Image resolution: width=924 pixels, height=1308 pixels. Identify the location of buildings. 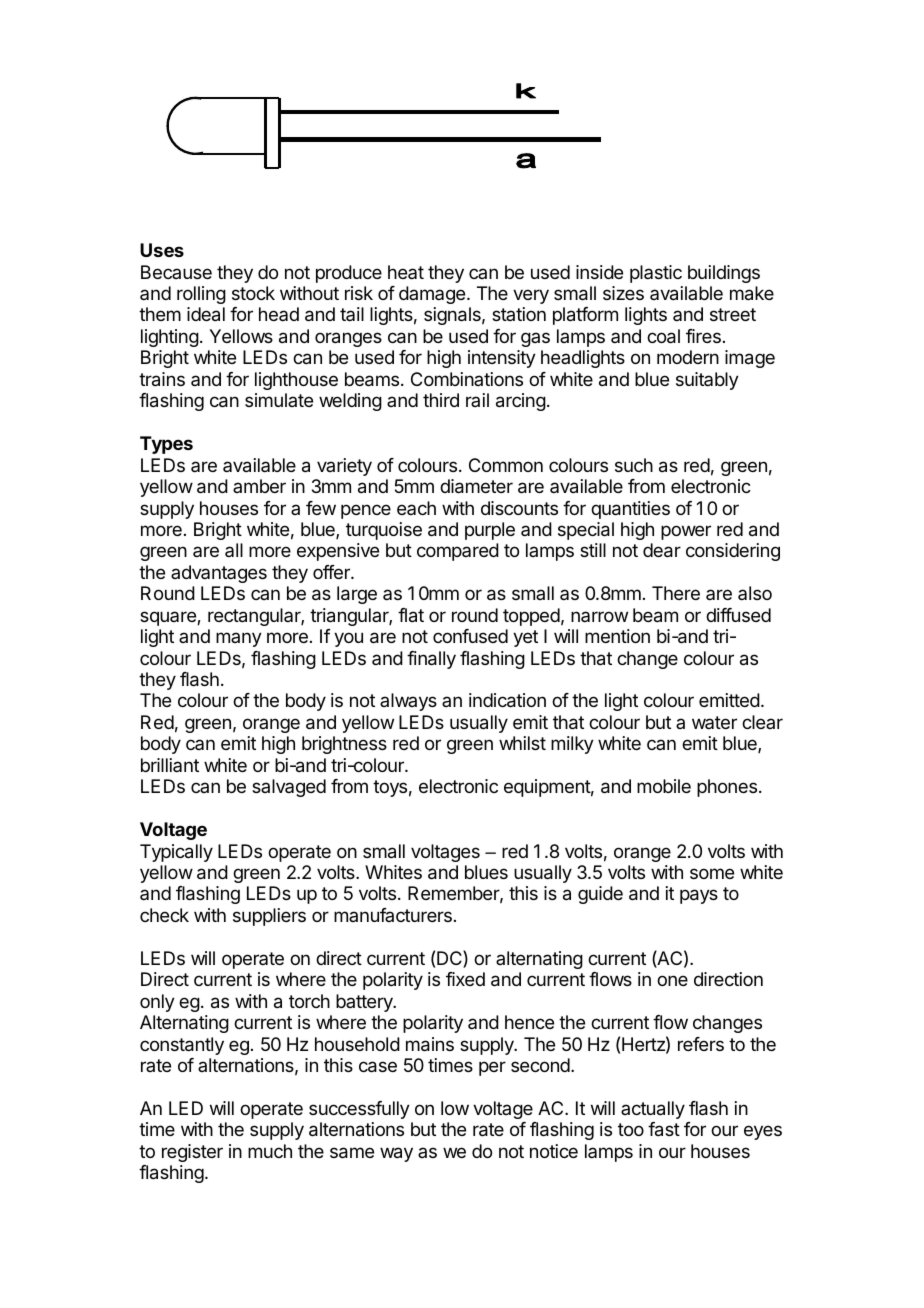
(724, 274).
